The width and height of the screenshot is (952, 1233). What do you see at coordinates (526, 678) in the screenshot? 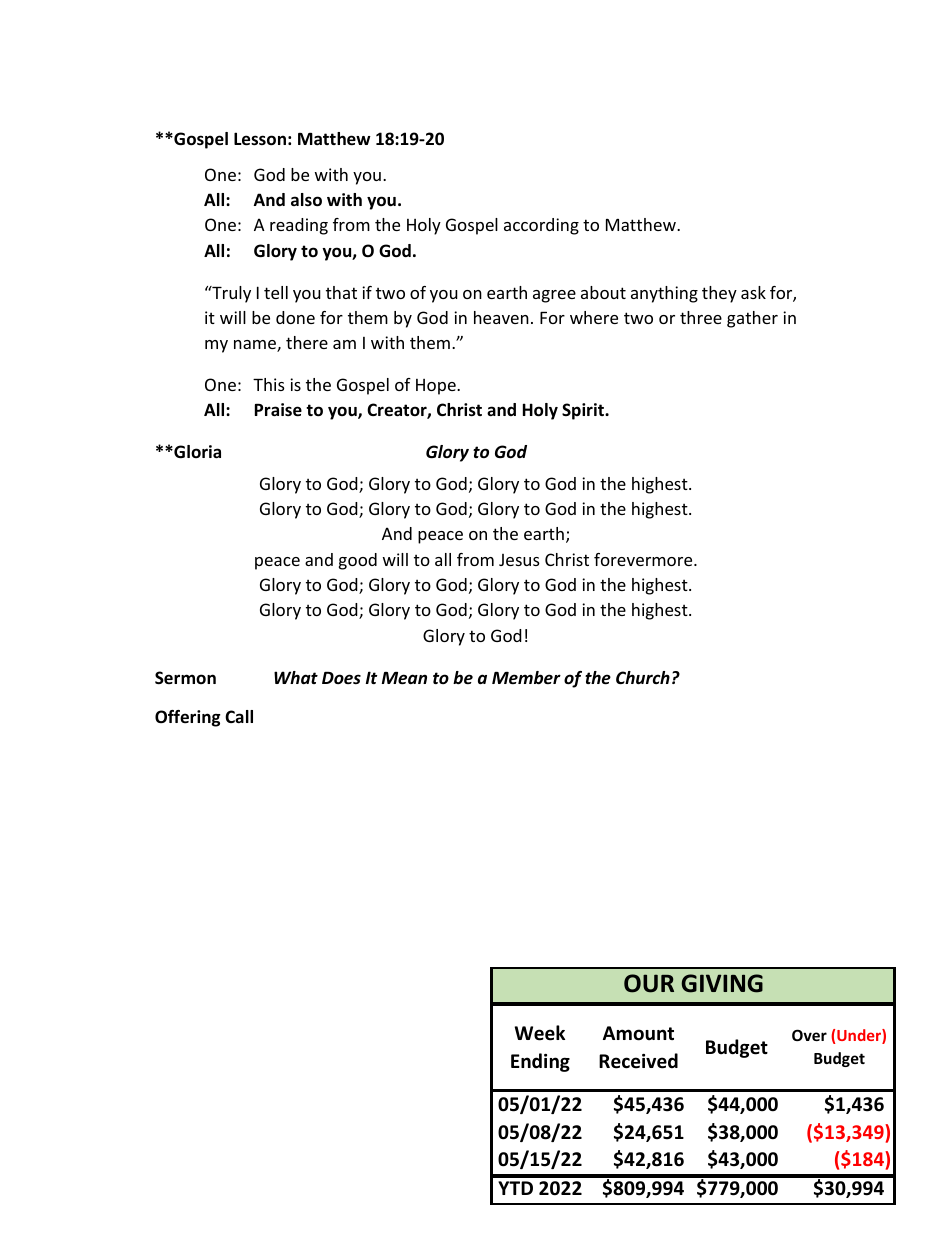
I see `Member` at bounding box center [526, 678].
